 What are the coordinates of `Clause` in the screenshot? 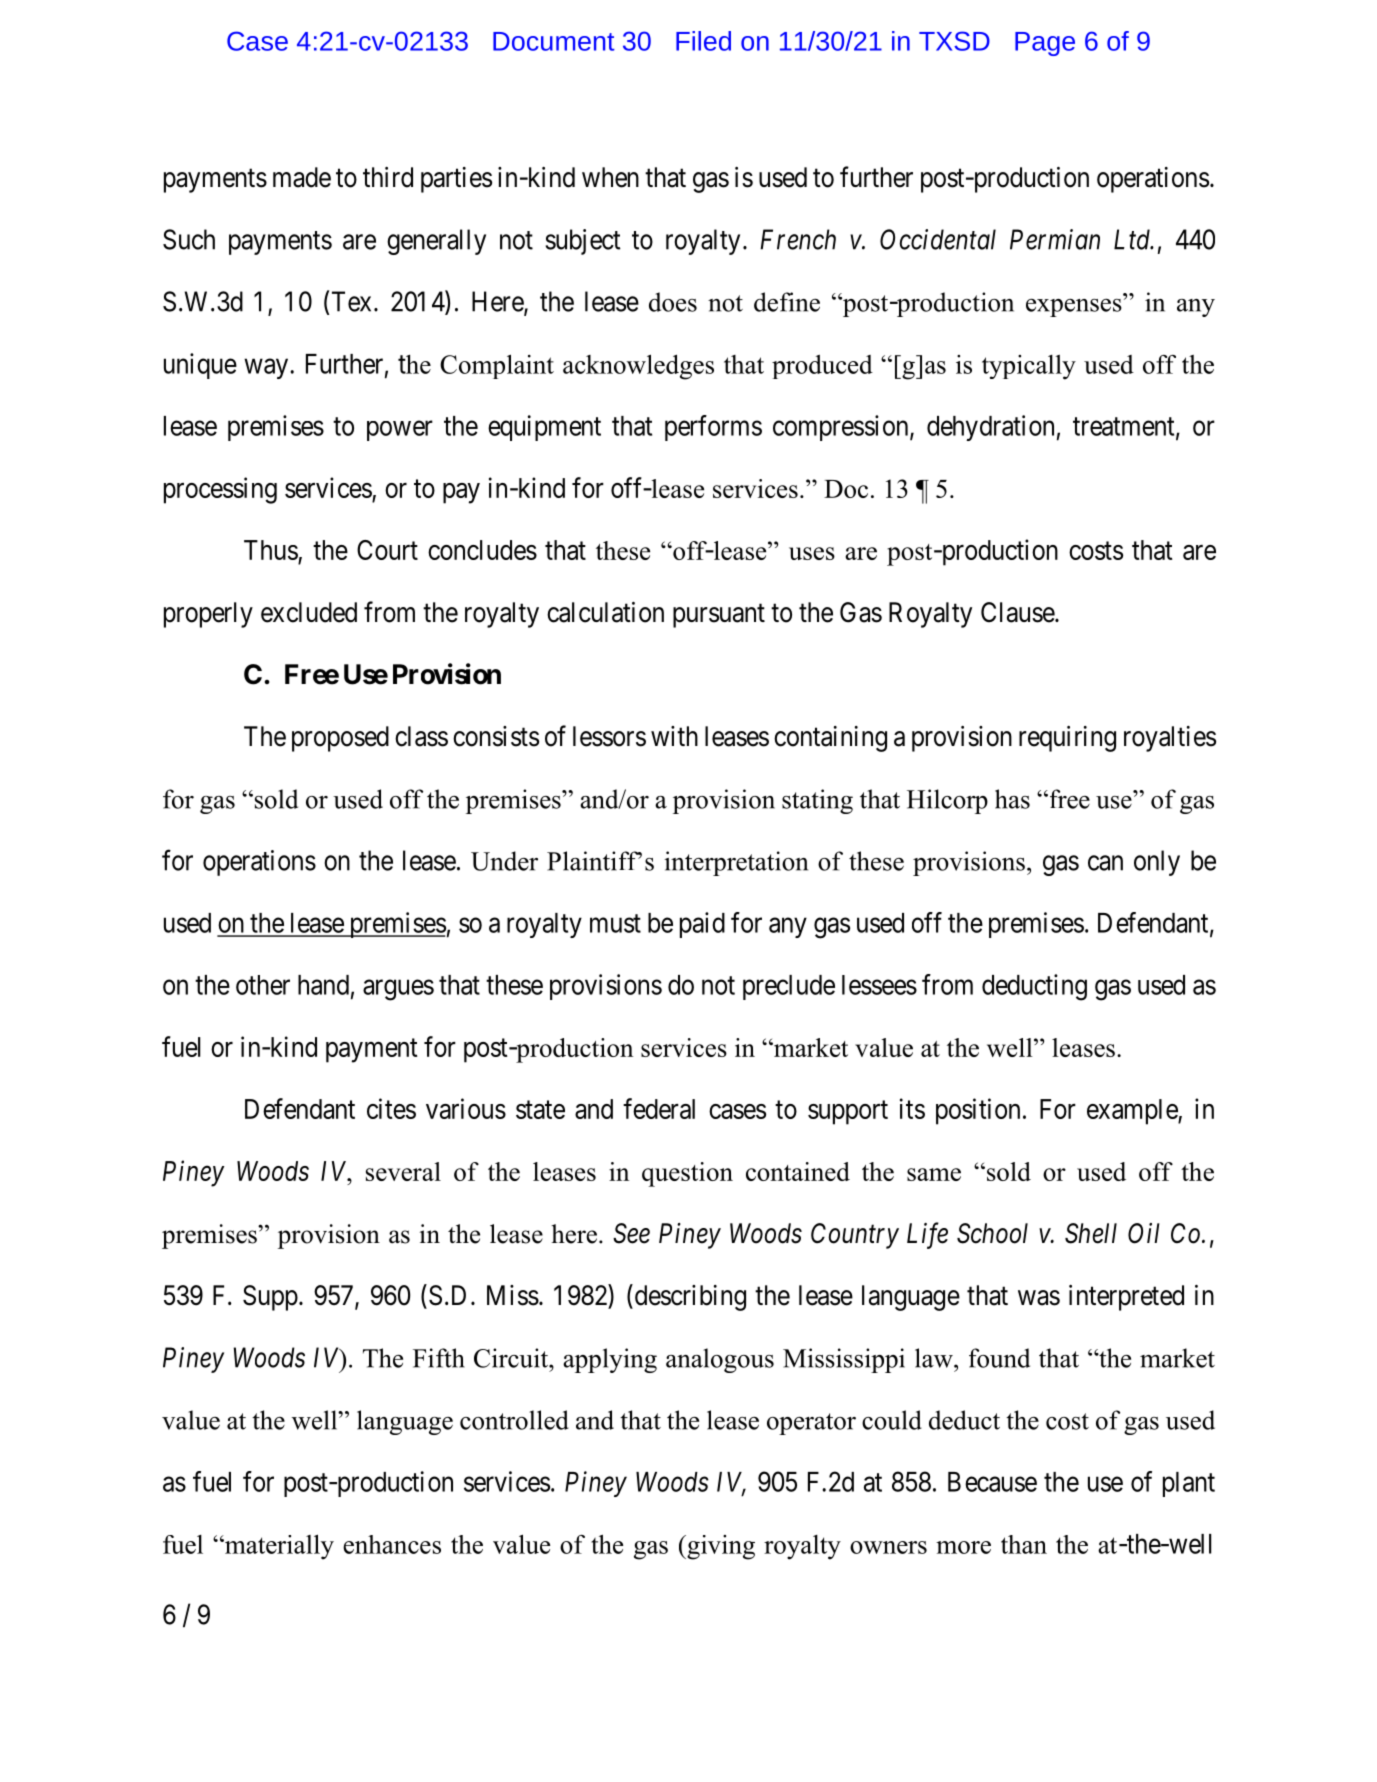 It's located at (1018, 612).
